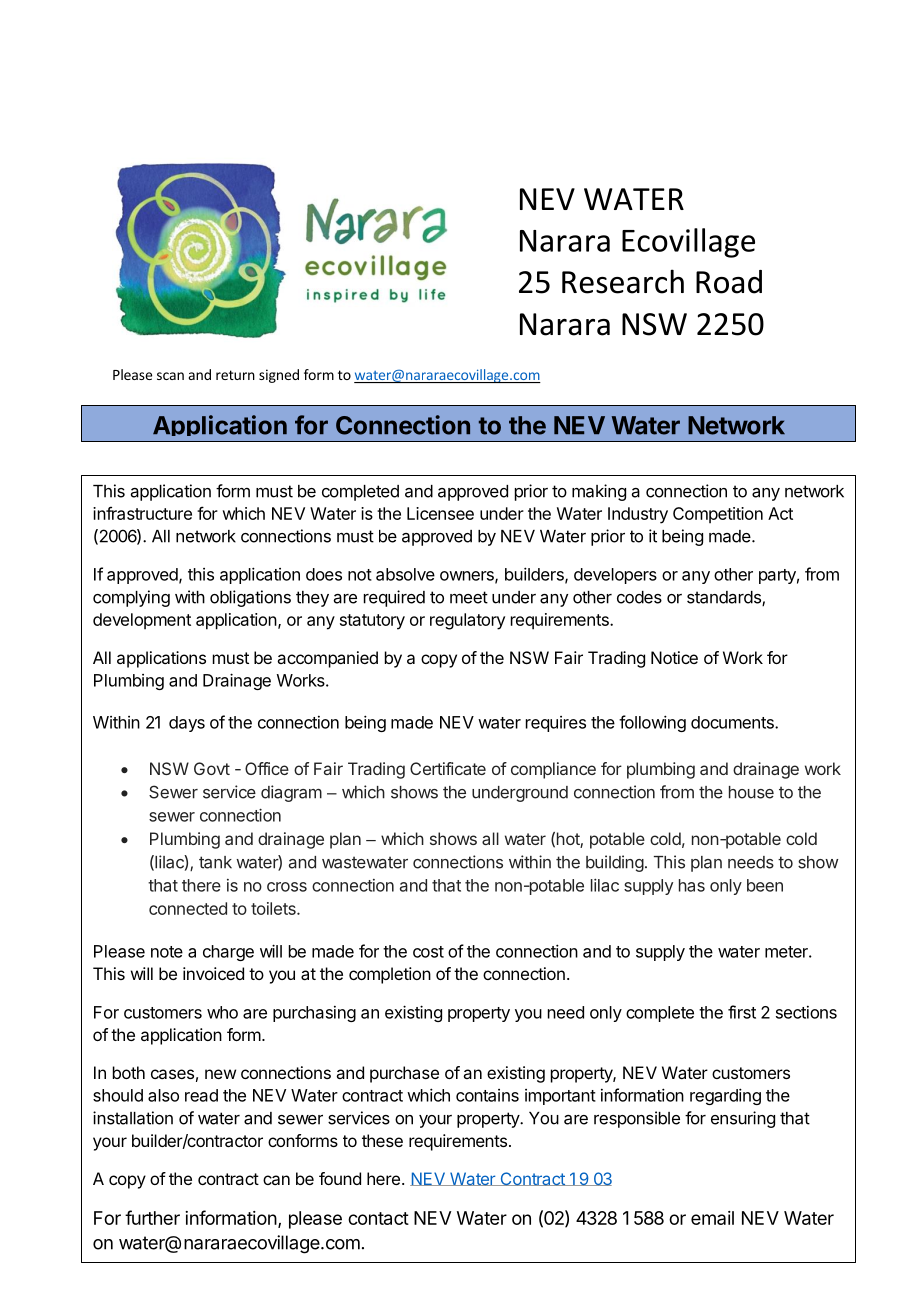 Image resolution: width=924 pixels, height=1308 pixels. What do you see at coordinates (152, 1217) in the image?
I see `further` at bounding box center [152, 1217].
